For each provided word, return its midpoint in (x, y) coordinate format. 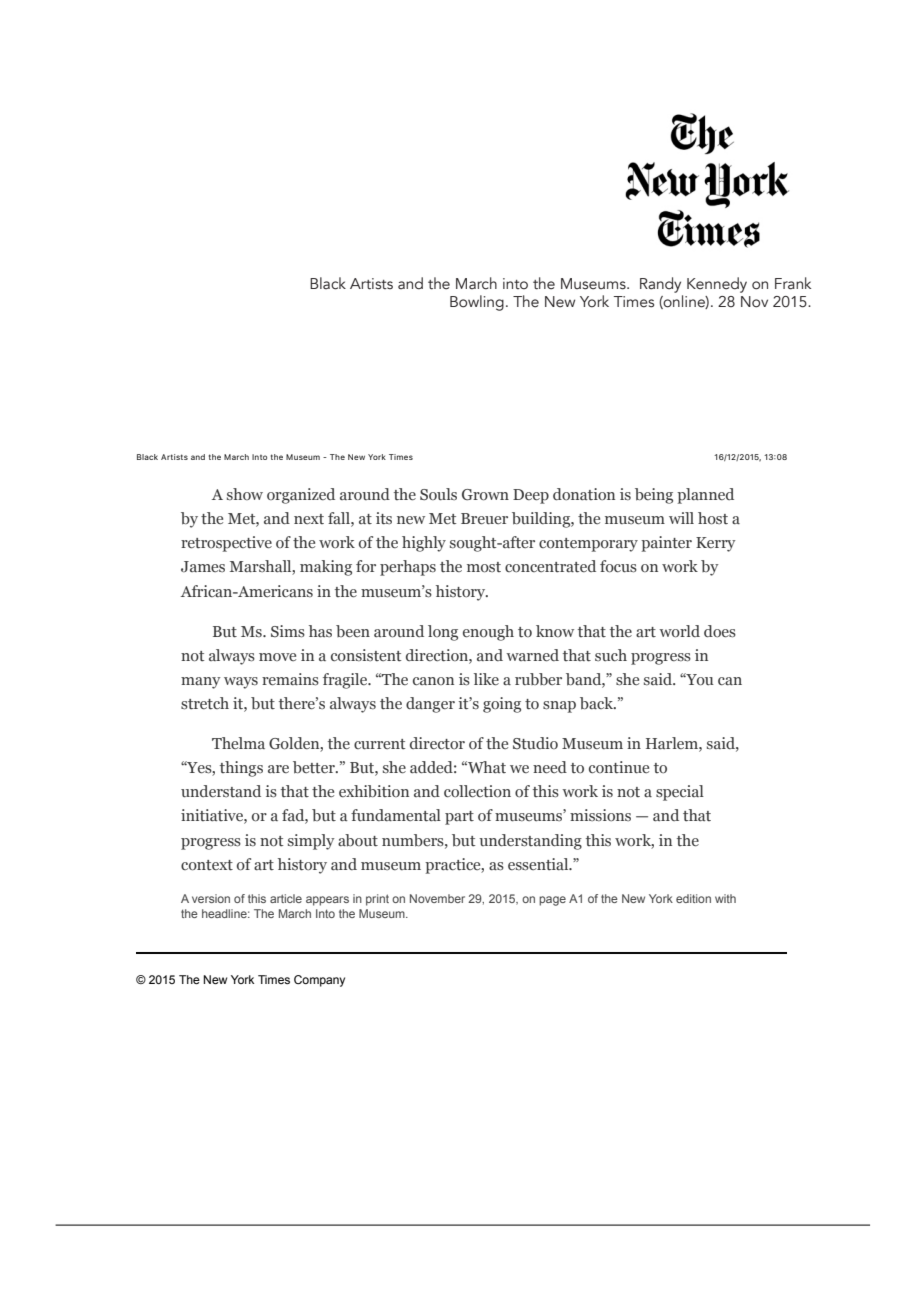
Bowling (477, 303)
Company (319, 981)
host (713, 518)
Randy (660, 285)
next (309, 519)
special (680, 793)
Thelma (238, 743)
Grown (485, 495)
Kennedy (717, 285)
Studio (535, 743)
